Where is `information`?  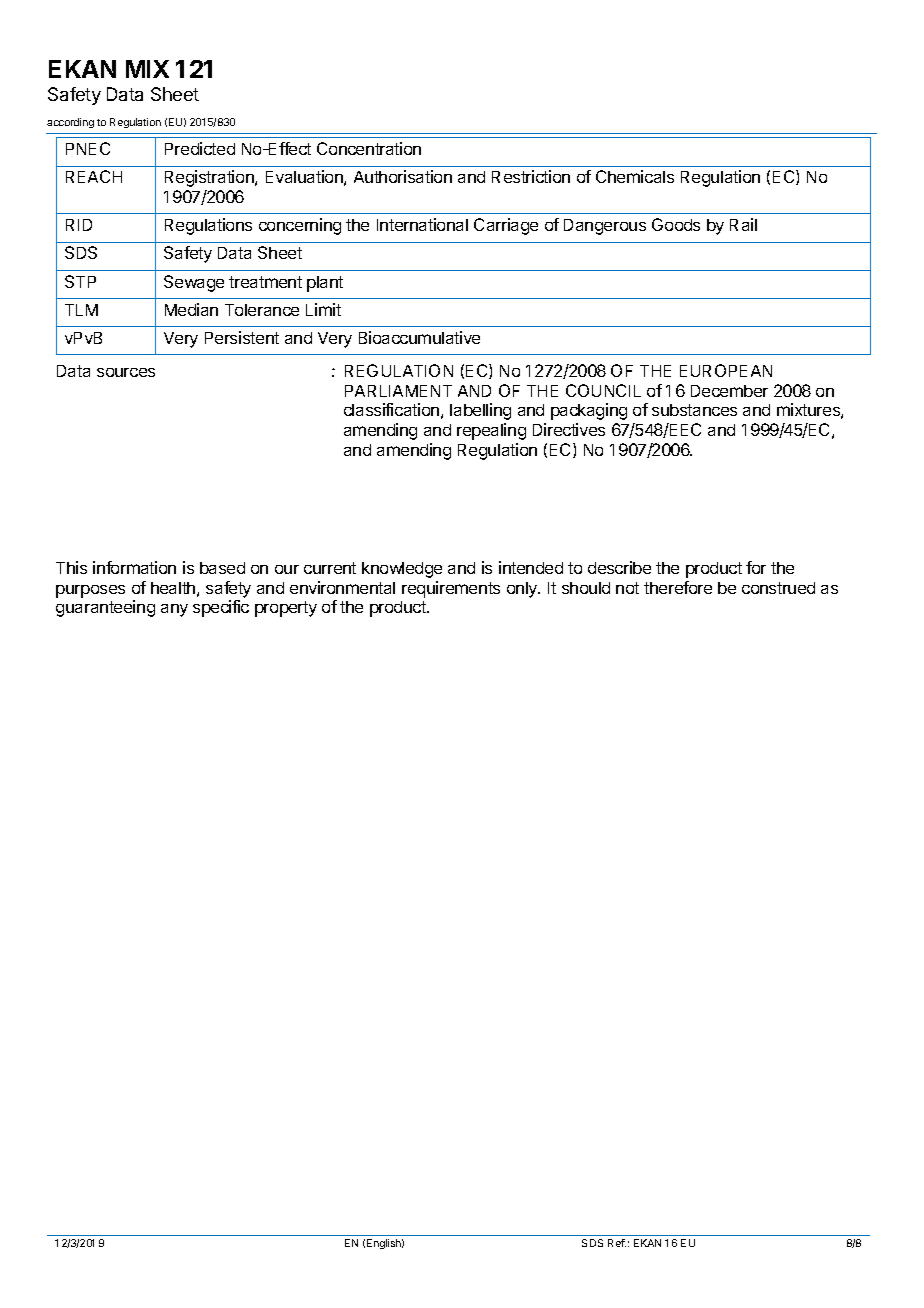 information is located at coordinates (134, 567).
